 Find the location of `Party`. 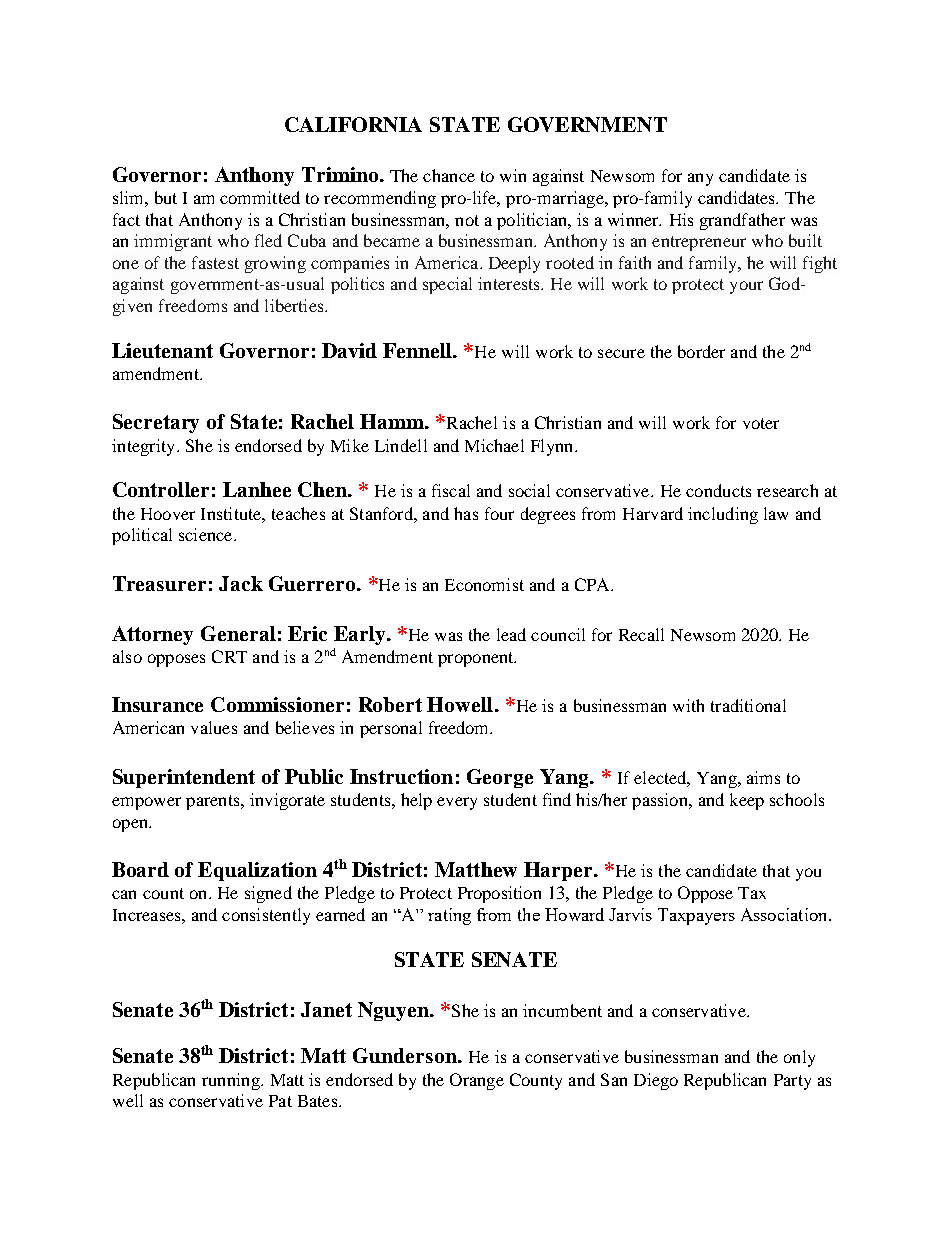

Party is located at coordinates (792, 1082).
